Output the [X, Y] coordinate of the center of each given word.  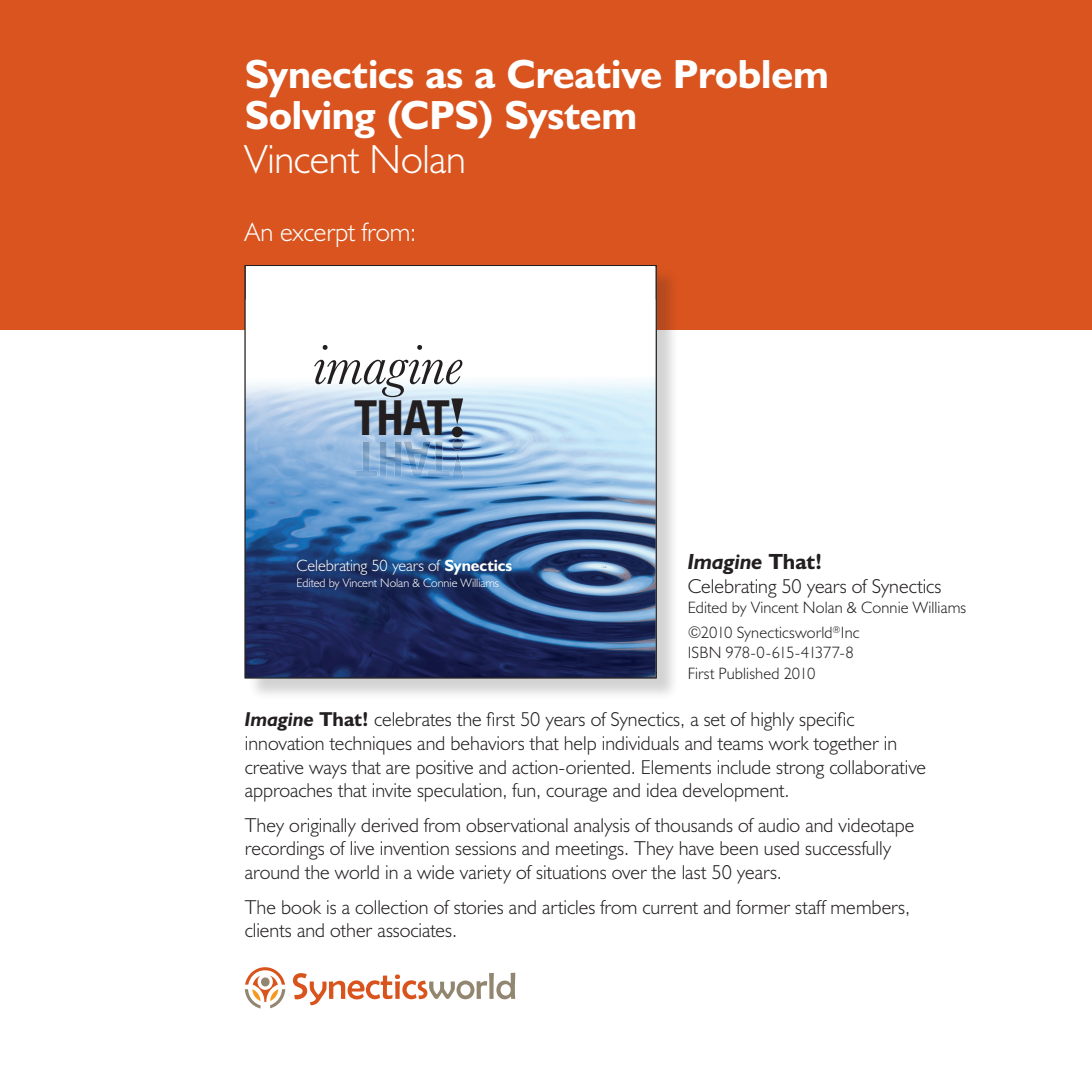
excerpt [318, 236]
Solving [310, 119]
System [570, 119]
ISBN [704, 652]
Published [749, 673]
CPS [439, 115]
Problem [751, 74]
